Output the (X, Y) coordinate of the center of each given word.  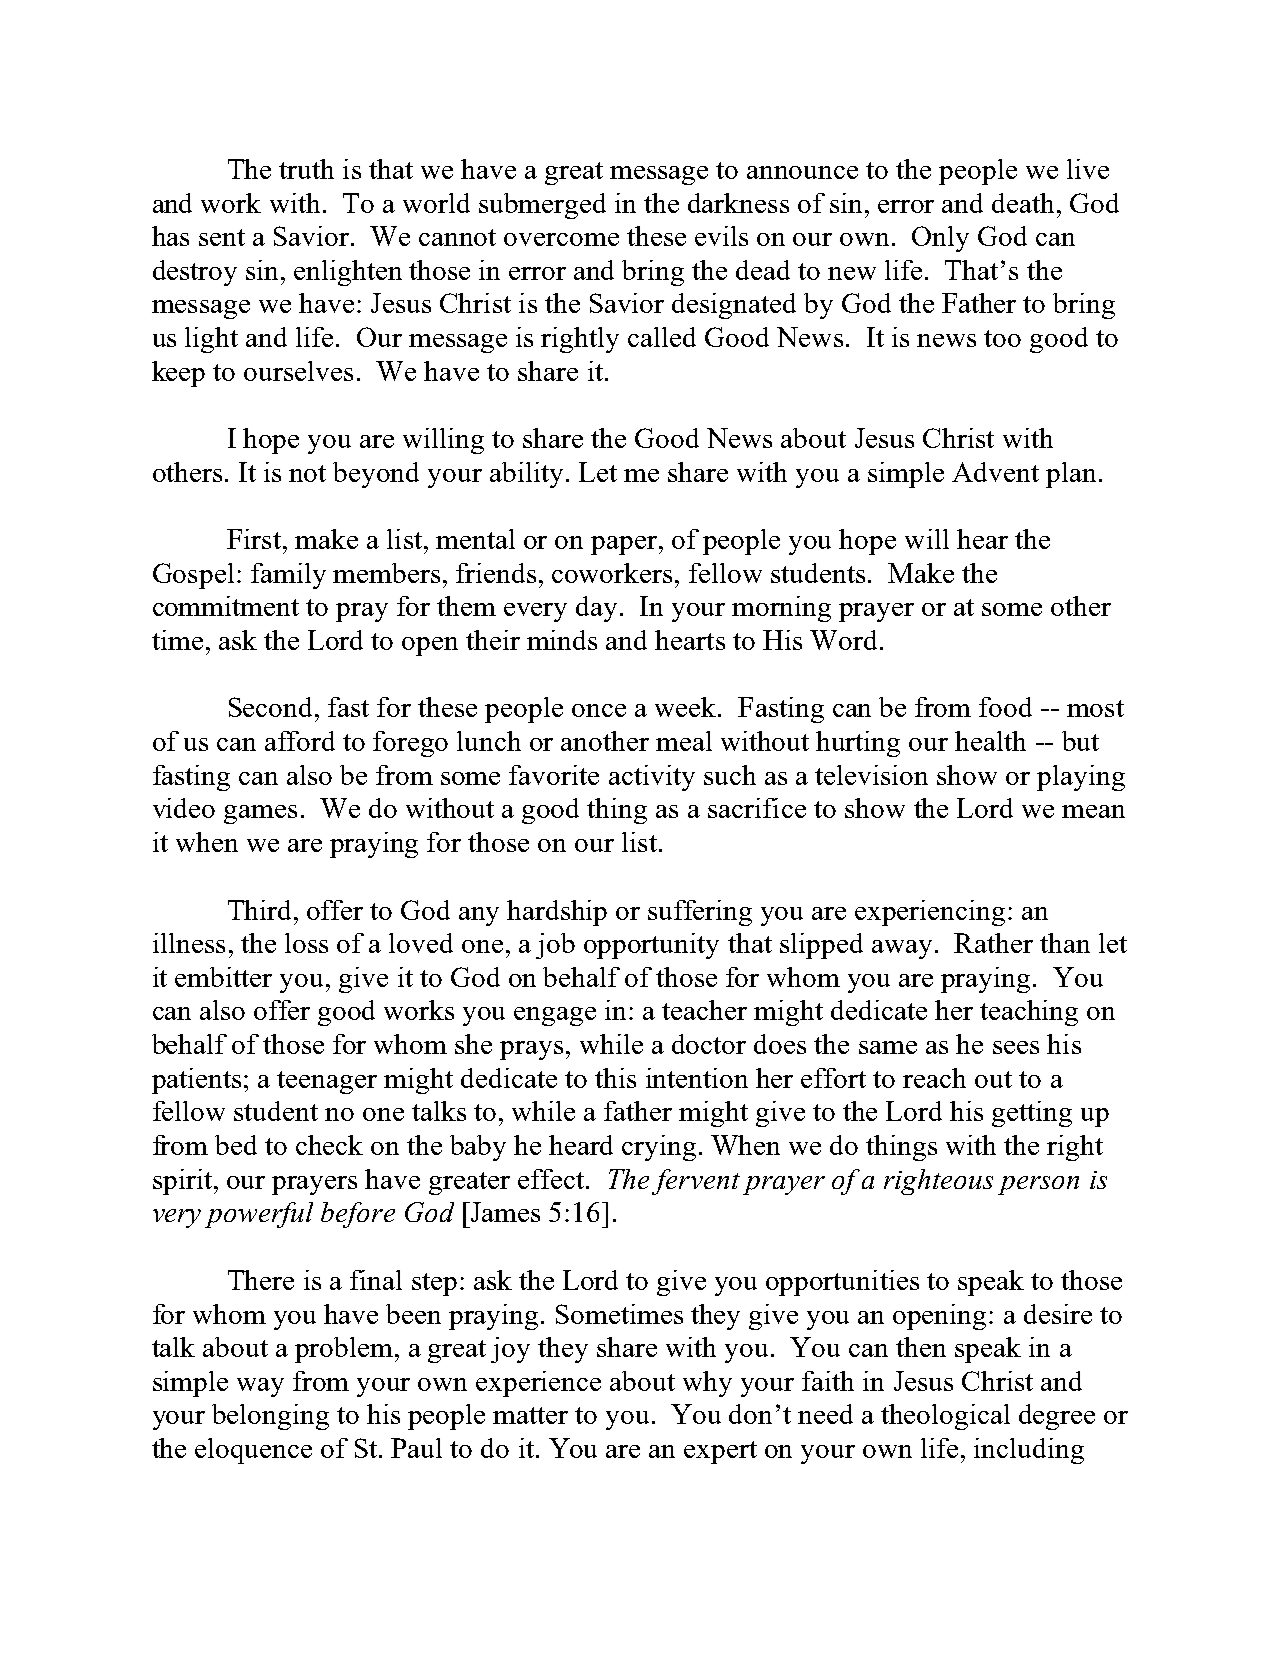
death (1025, 203)
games (260, 814)
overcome (561, 239)
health (990, 741)
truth (306, 169)
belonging (270, 1417)
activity (652, 778)
